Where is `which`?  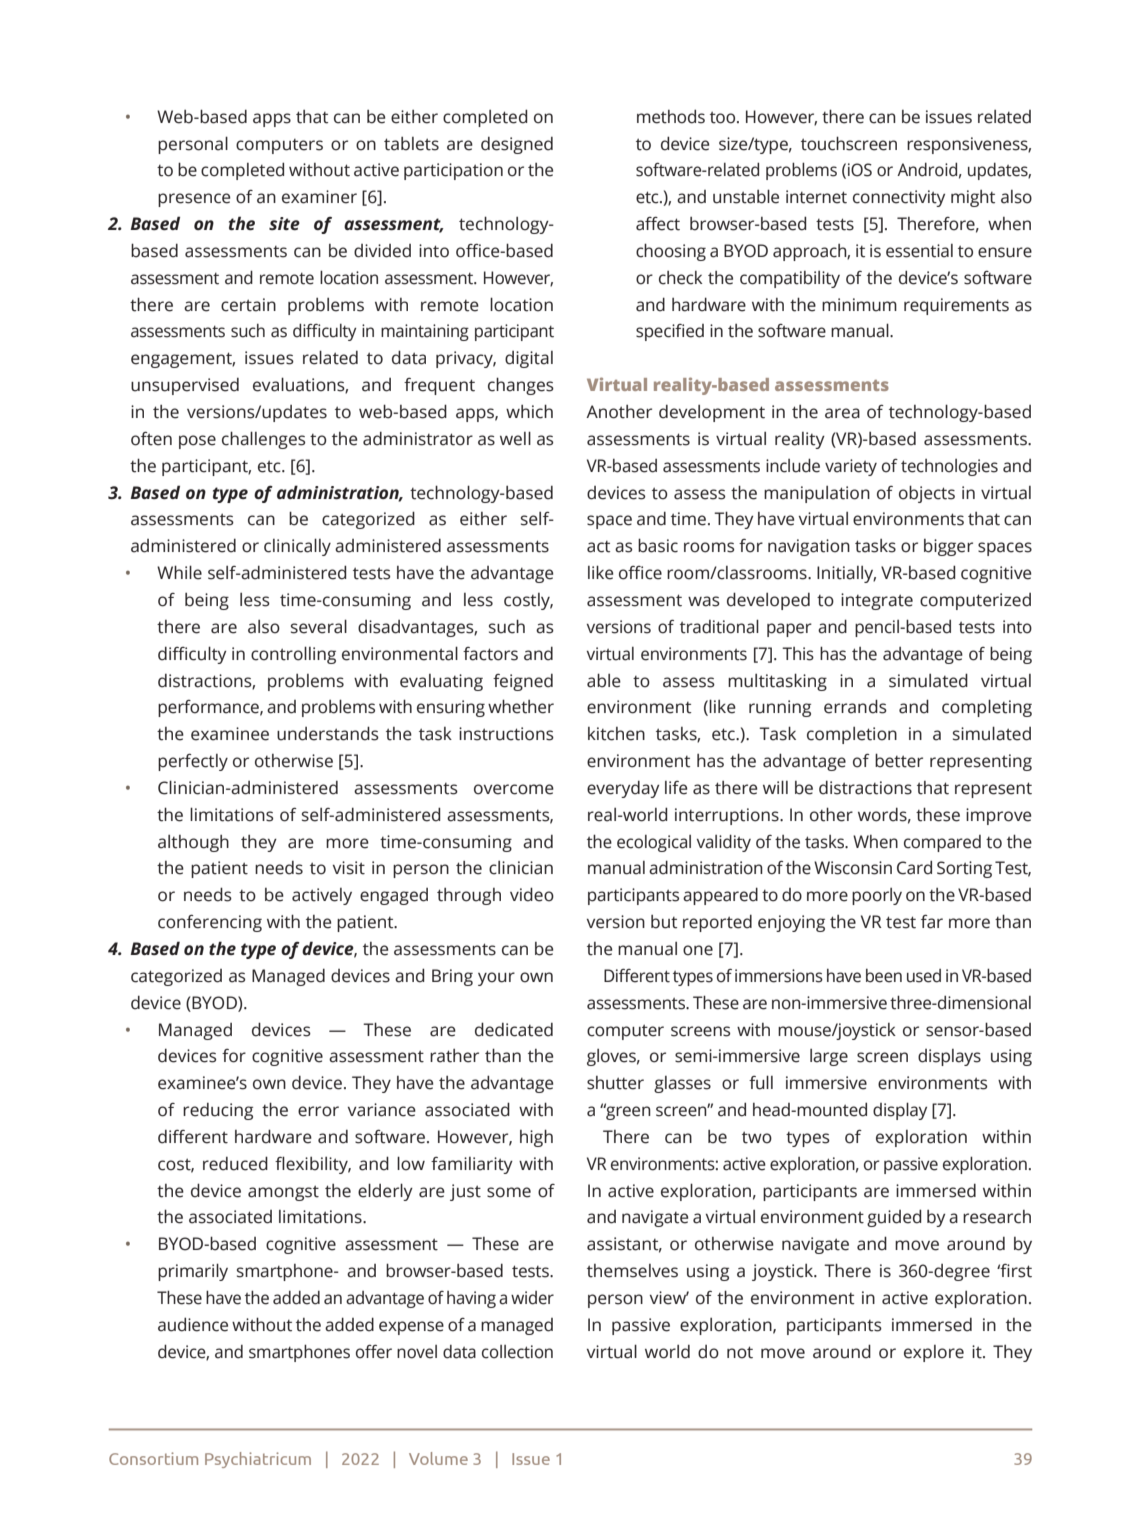 which is located at coordinates (529, 411).
